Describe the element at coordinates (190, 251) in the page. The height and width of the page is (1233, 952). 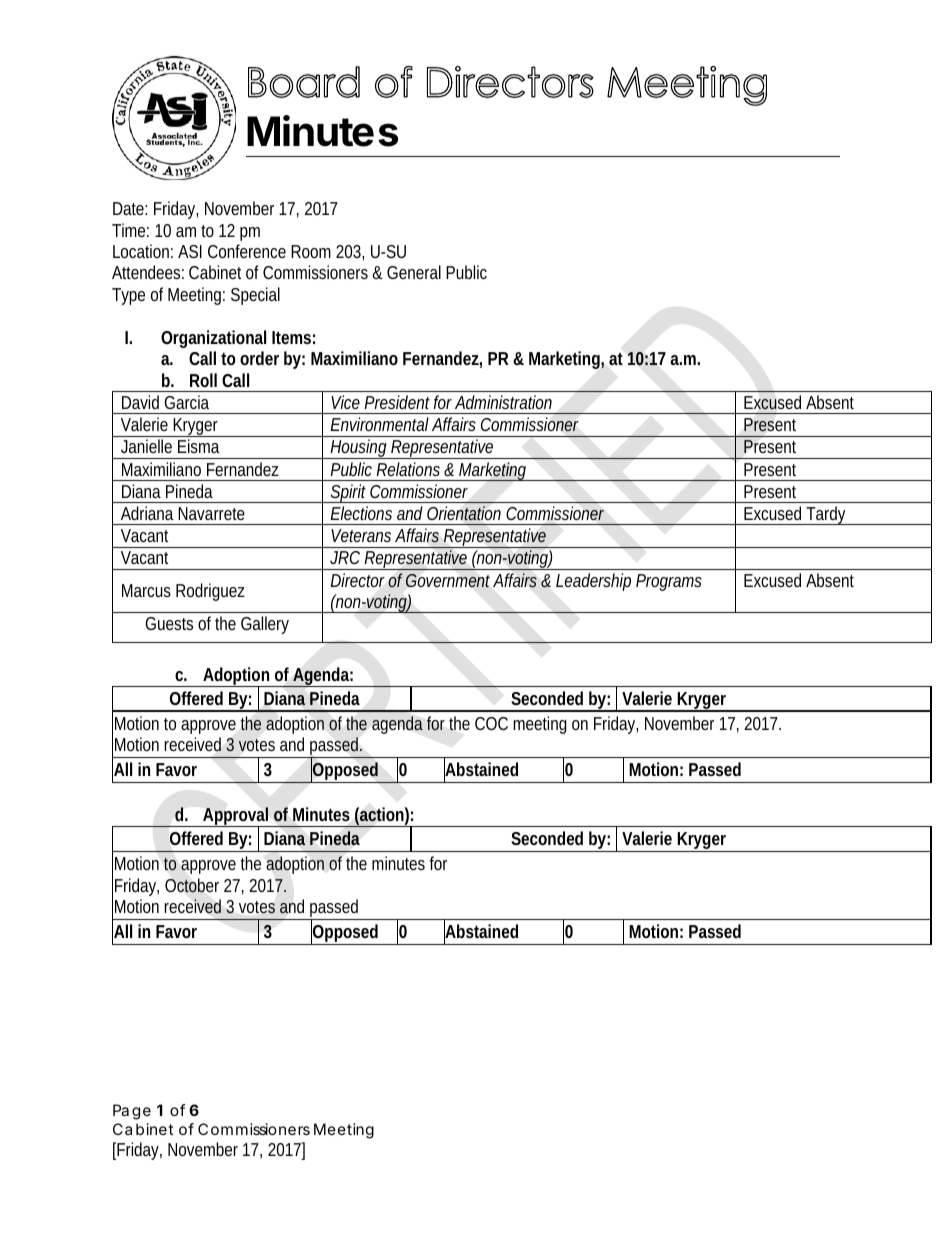
I see `ASI` at that location.
